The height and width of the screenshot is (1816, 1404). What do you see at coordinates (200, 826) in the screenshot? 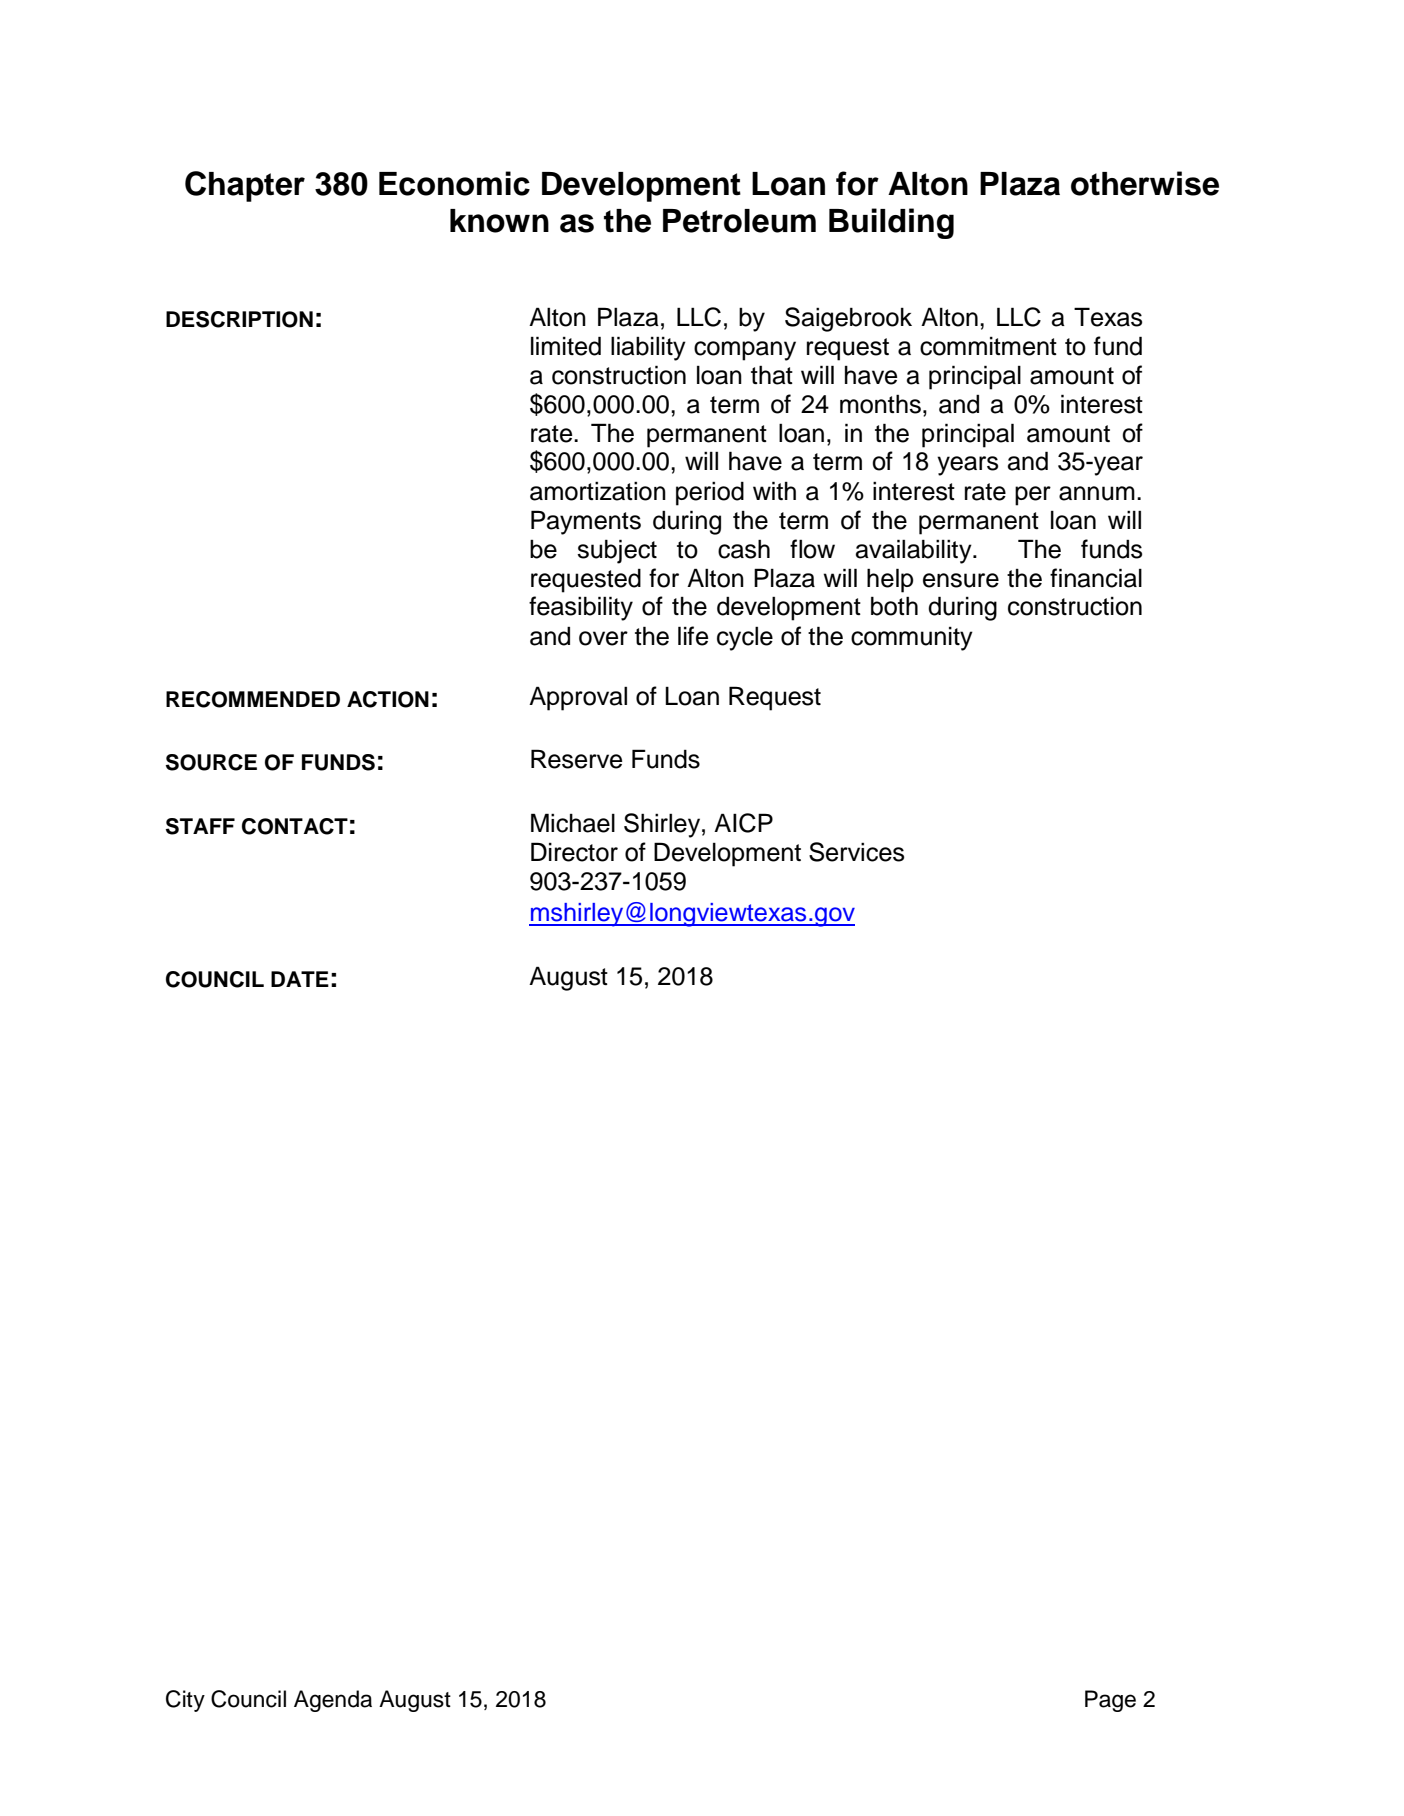
I see `STAFF` at bounding box center [200, 826].
